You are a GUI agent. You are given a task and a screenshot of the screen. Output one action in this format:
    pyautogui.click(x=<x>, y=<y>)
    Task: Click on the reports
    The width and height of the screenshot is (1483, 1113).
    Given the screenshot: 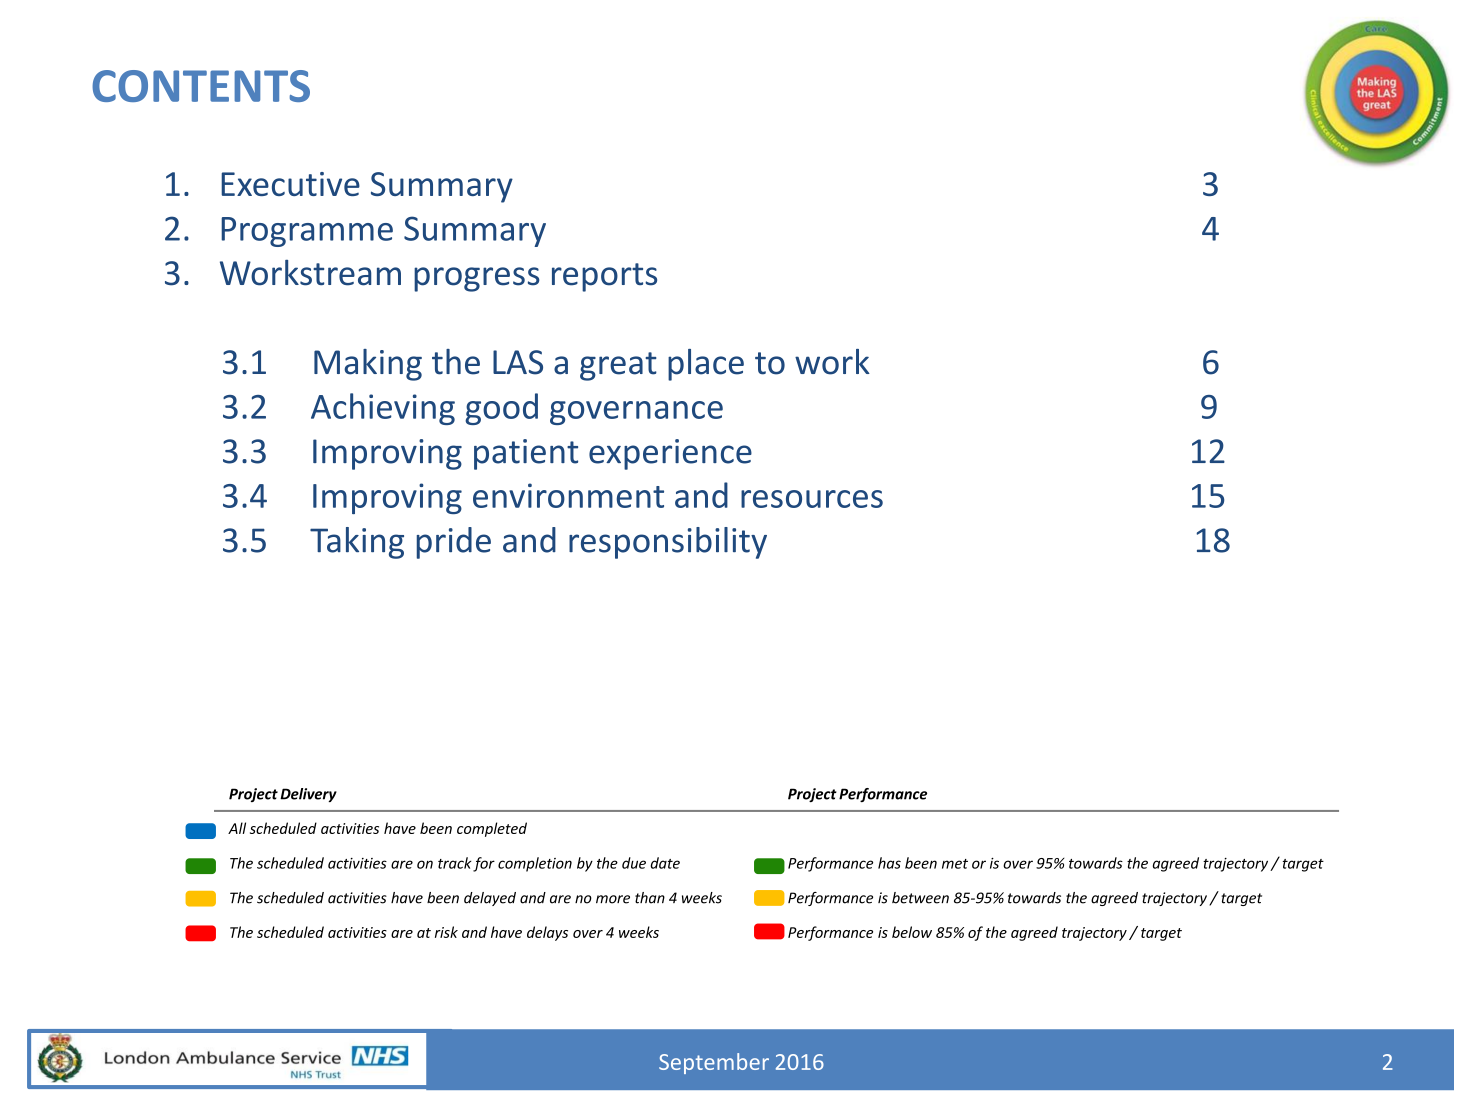 What is the action you would take?
    pyautogui.click(x=604, y=277)
